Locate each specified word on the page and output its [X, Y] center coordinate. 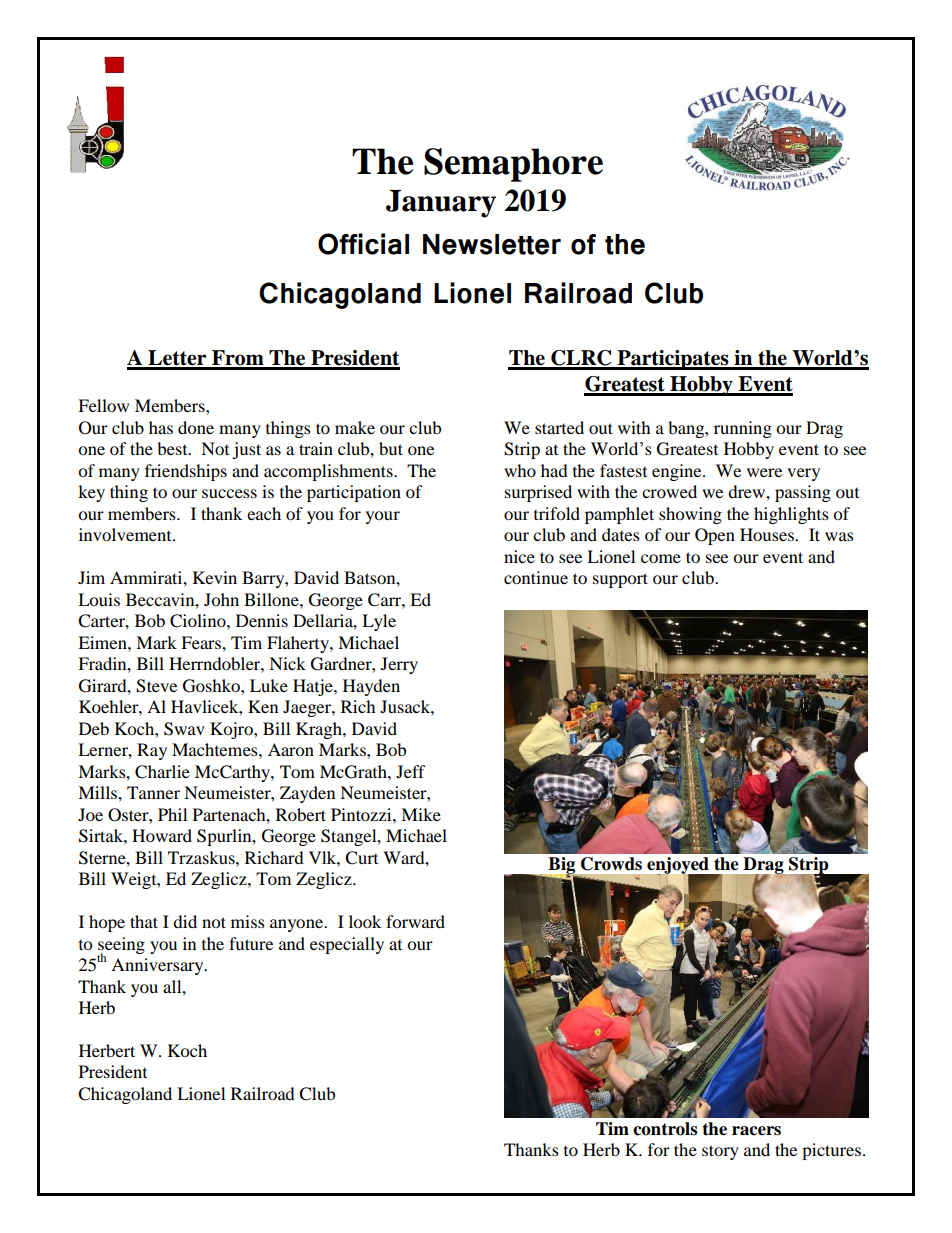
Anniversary [158, 966]
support [620, 580]
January [441, 204]
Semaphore [513, 165]
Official [363, 244]
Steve [156, 686]
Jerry [399, 665]
